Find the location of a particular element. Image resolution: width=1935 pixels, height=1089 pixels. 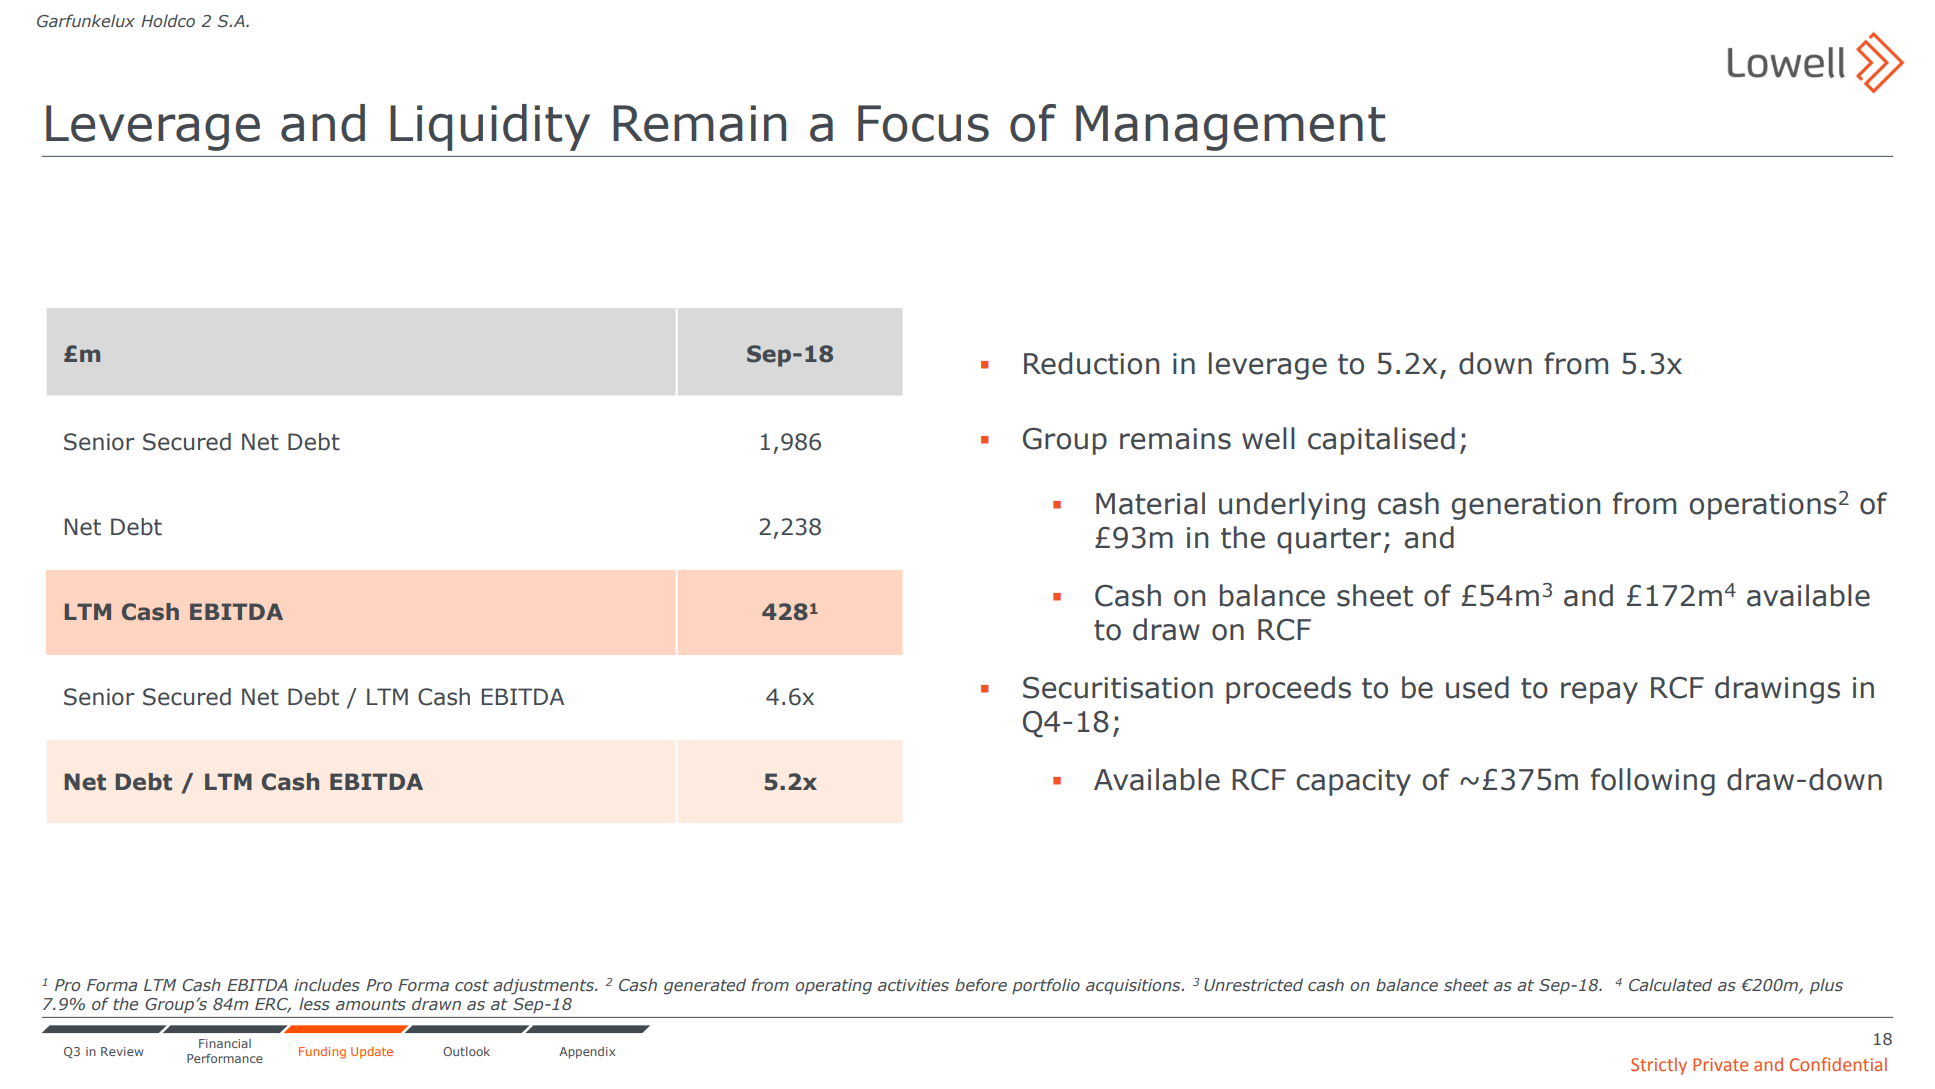

capitalised is located at coordinates (1381, 441).
